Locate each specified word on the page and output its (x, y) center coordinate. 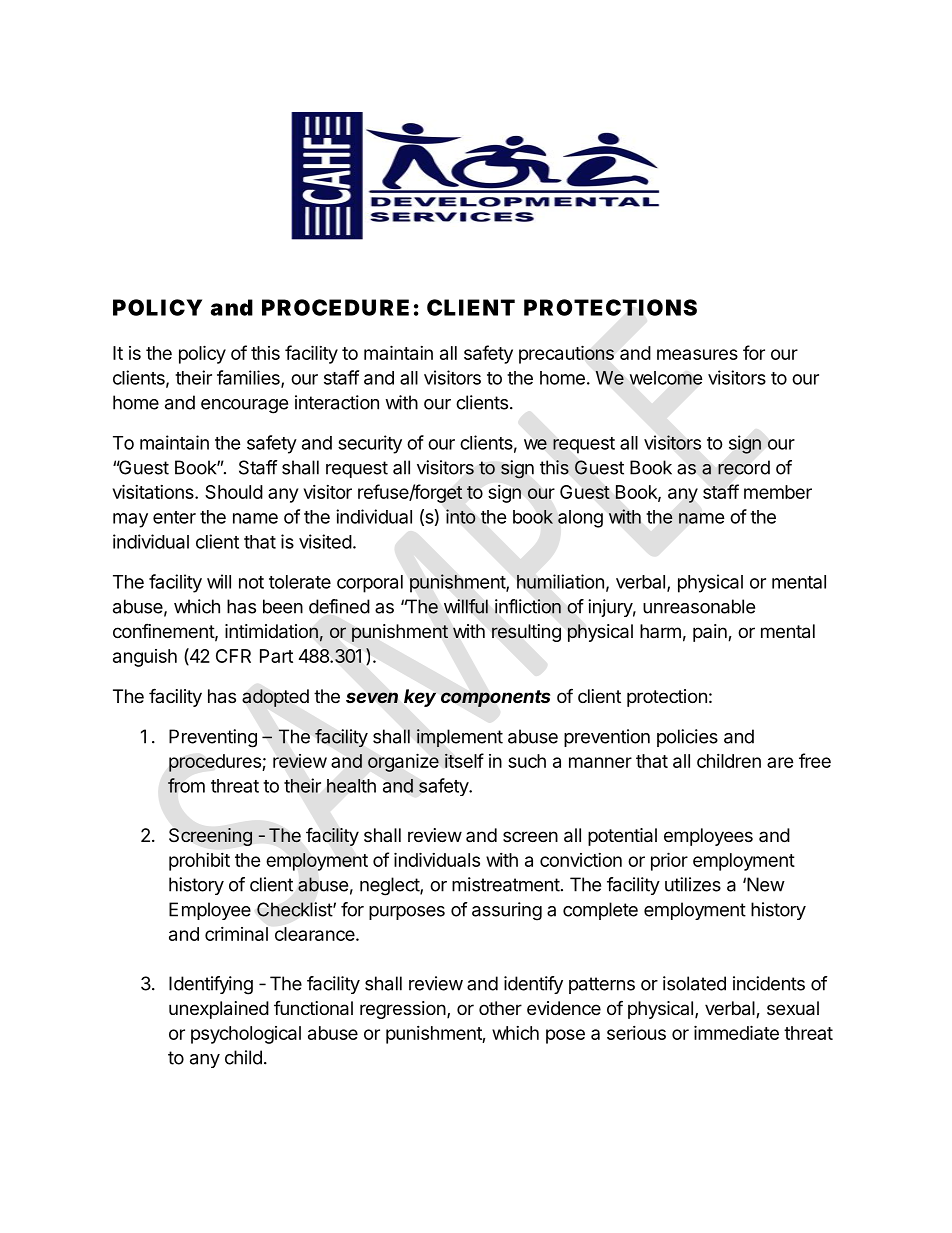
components (495, 698)
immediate (736, 1032)
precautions (566, 354)
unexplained (219, 1010)
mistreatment (506, 884)
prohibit (199, 862)
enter (174, 517)
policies (687, 738)
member (778, 492)
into (460, 516)
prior (669, 861)
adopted (275, 698)
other (500, 1008)
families (249, 378)
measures (697, 354)
